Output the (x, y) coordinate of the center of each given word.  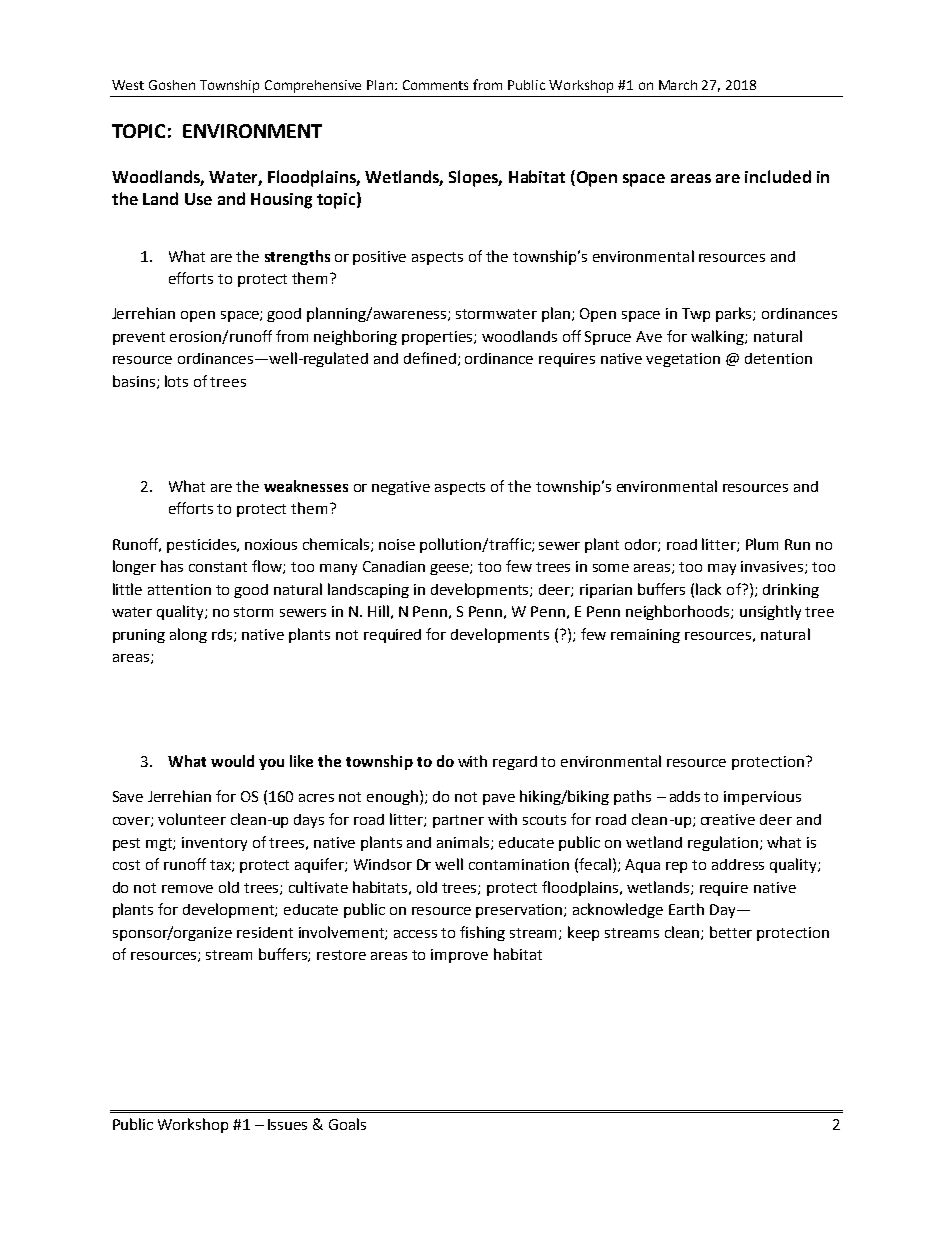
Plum (762, 544)
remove (187, 889)
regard (515, 763)
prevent (139, 338)
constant (218, 567)
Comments (435, 85)
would (232, 761)
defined (430, 358)
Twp (696, 315)
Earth (686, 909)
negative (401, 488)
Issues (287, 1124)
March (678, 85)
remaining (645, 636)
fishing (482, 933)
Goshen (172, 85)
